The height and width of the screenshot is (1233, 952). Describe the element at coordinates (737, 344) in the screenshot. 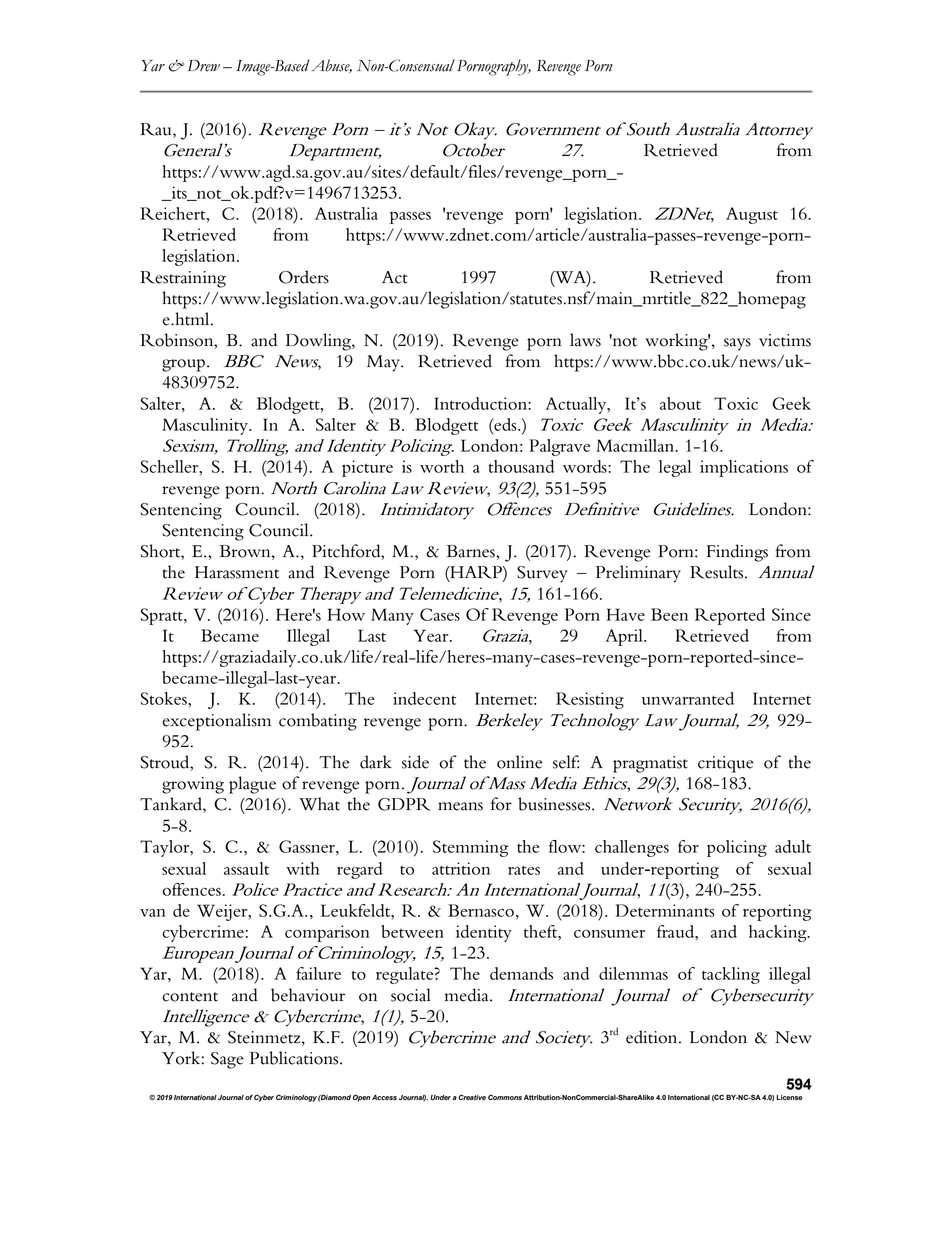

I see `says` at that location.
